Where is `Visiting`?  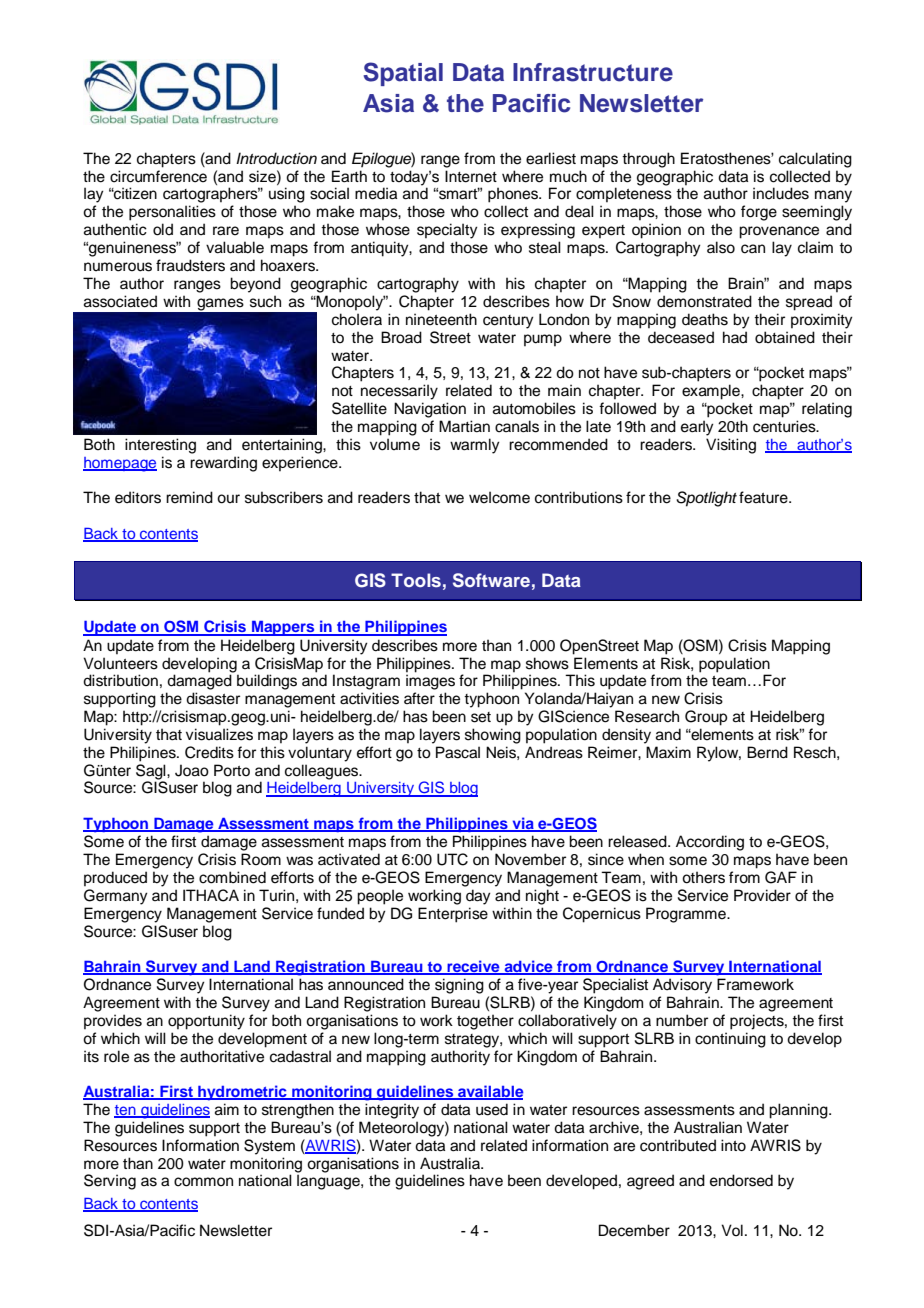
Visiting is located at coordinates (731, 446).
